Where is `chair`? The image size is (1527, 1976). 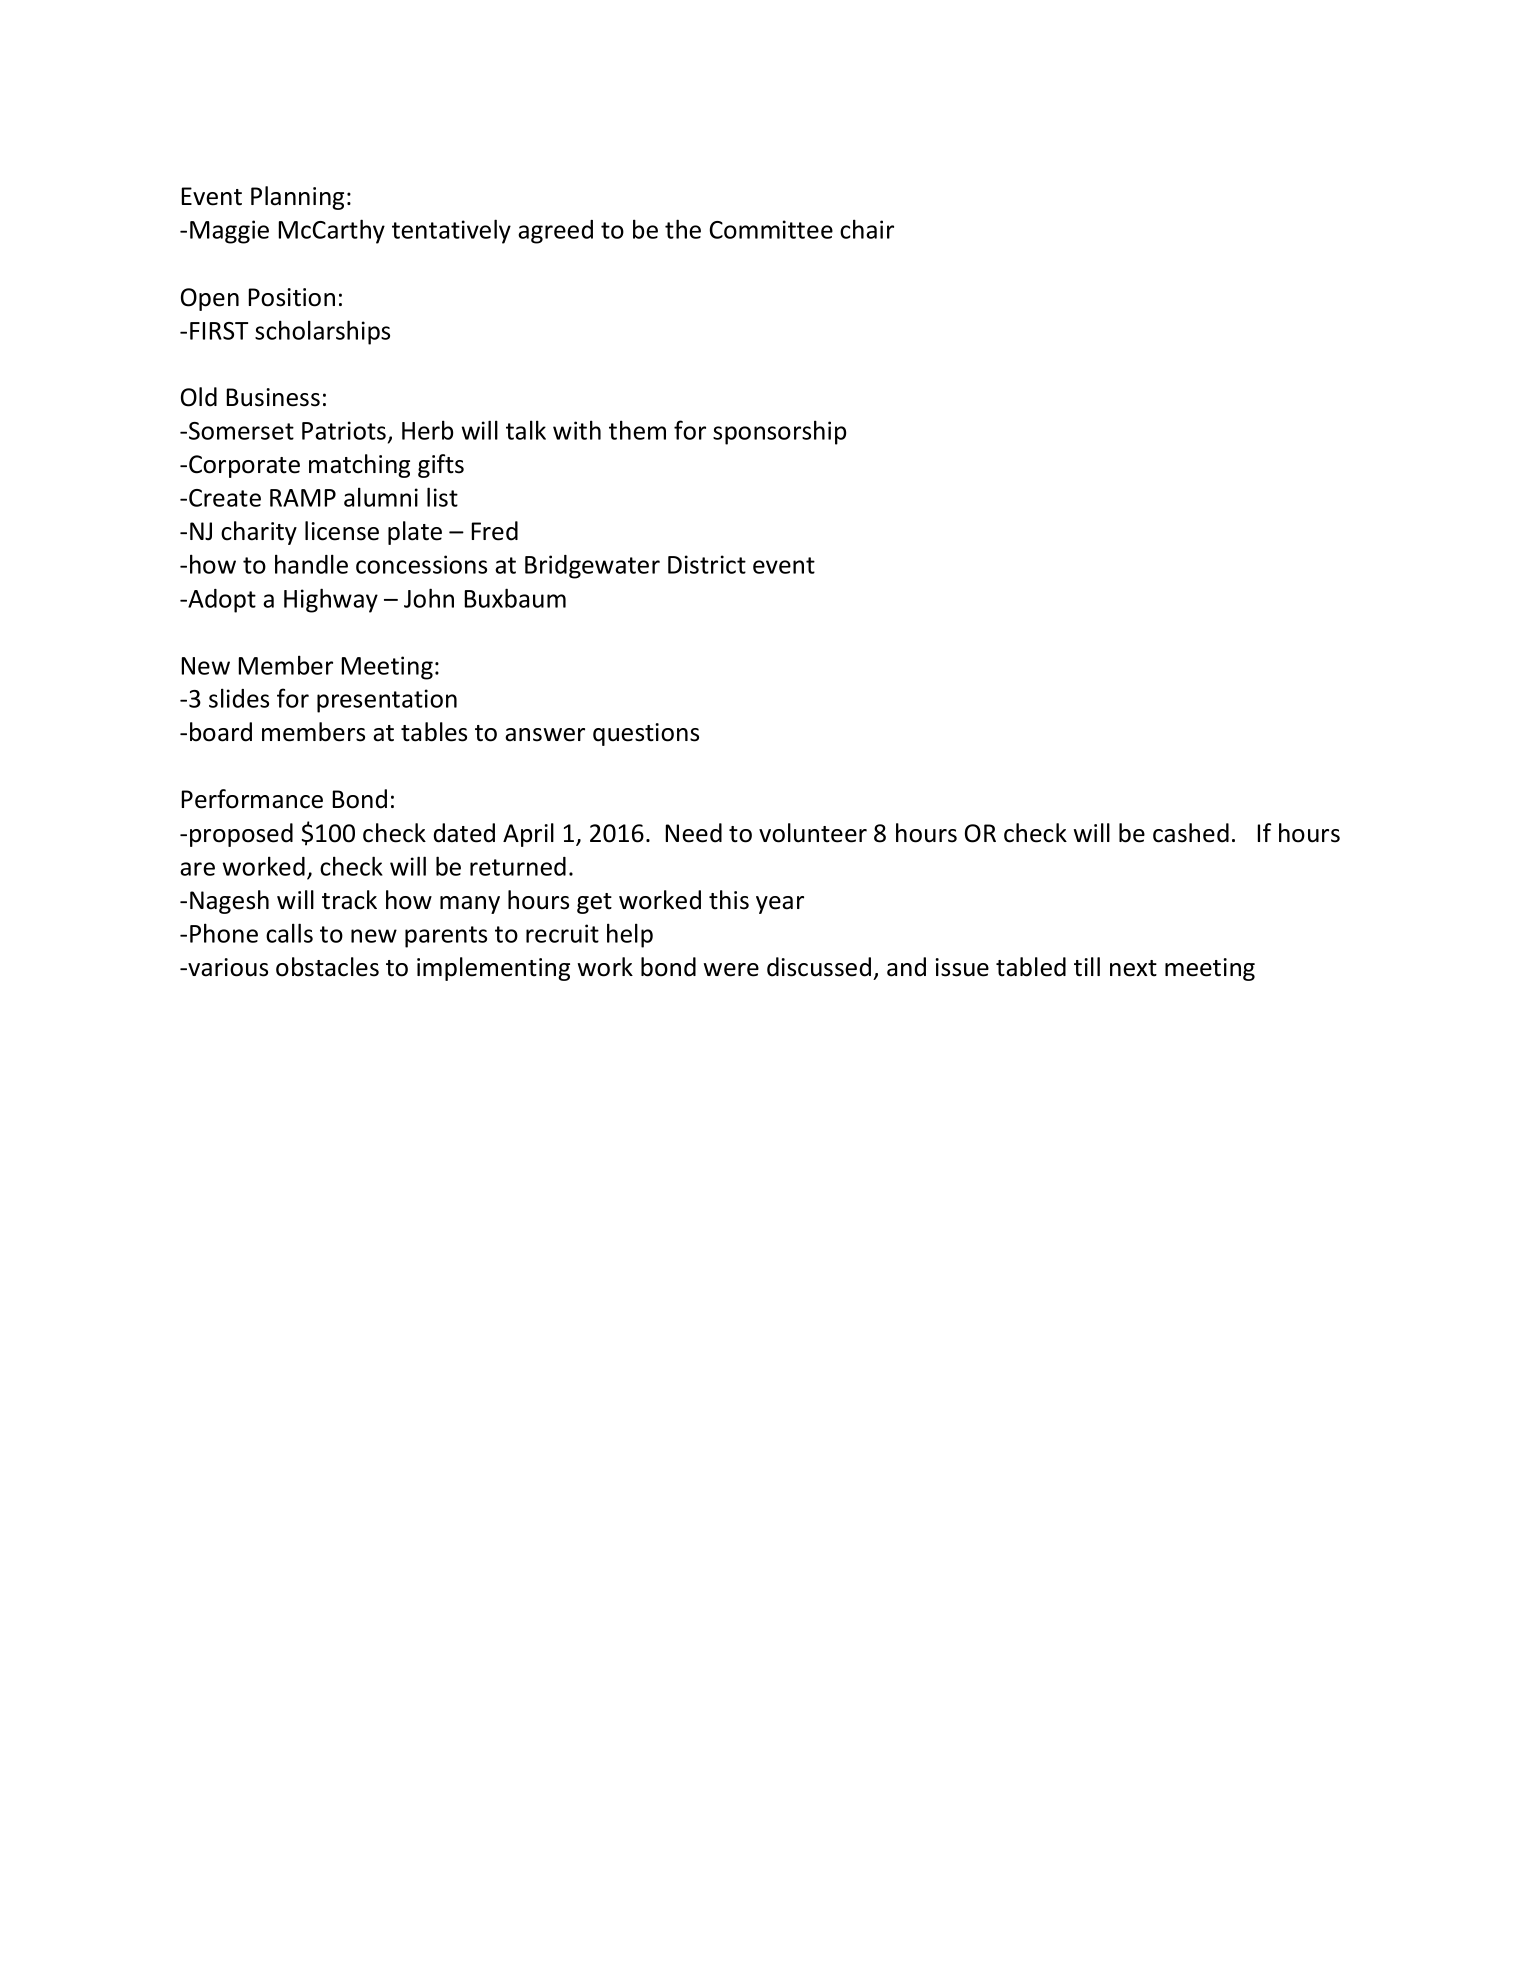
chair is located at coordinates (867, 229).
